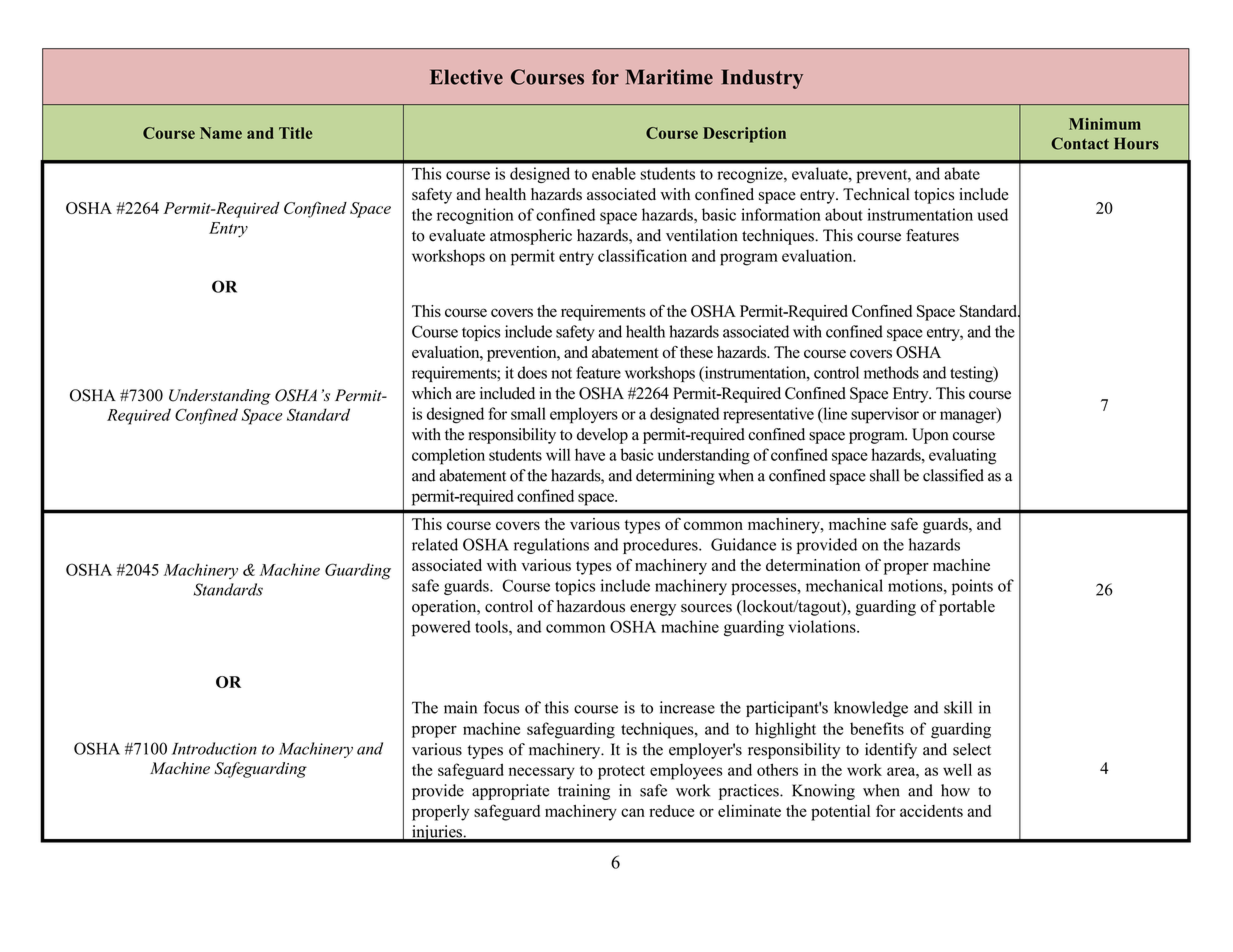 This screenshot has width=1233, height=952. I want to click on points, so click(972, 587).
